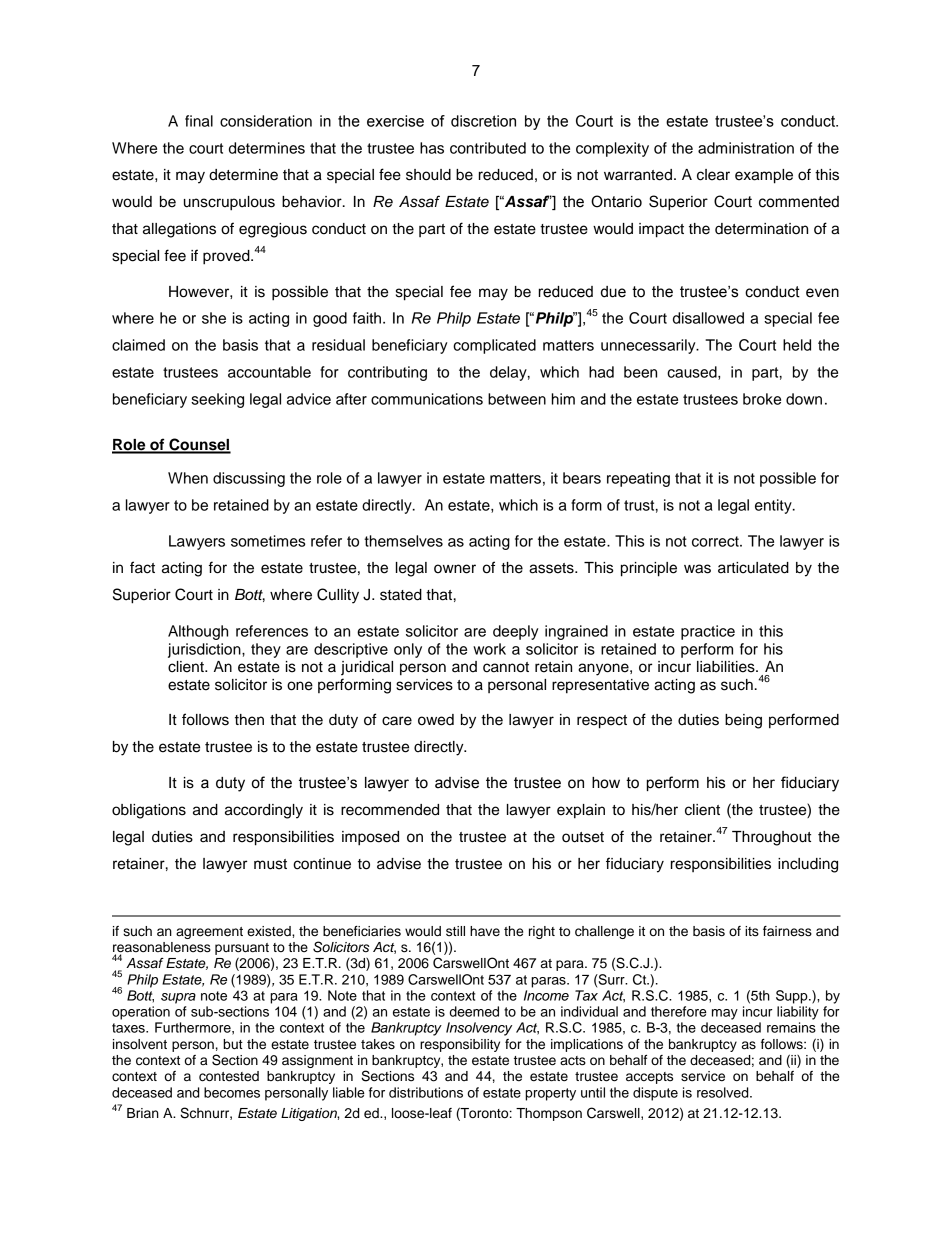 This page has height=1233, width=952. I want to click on Although, so click(198, 632).
